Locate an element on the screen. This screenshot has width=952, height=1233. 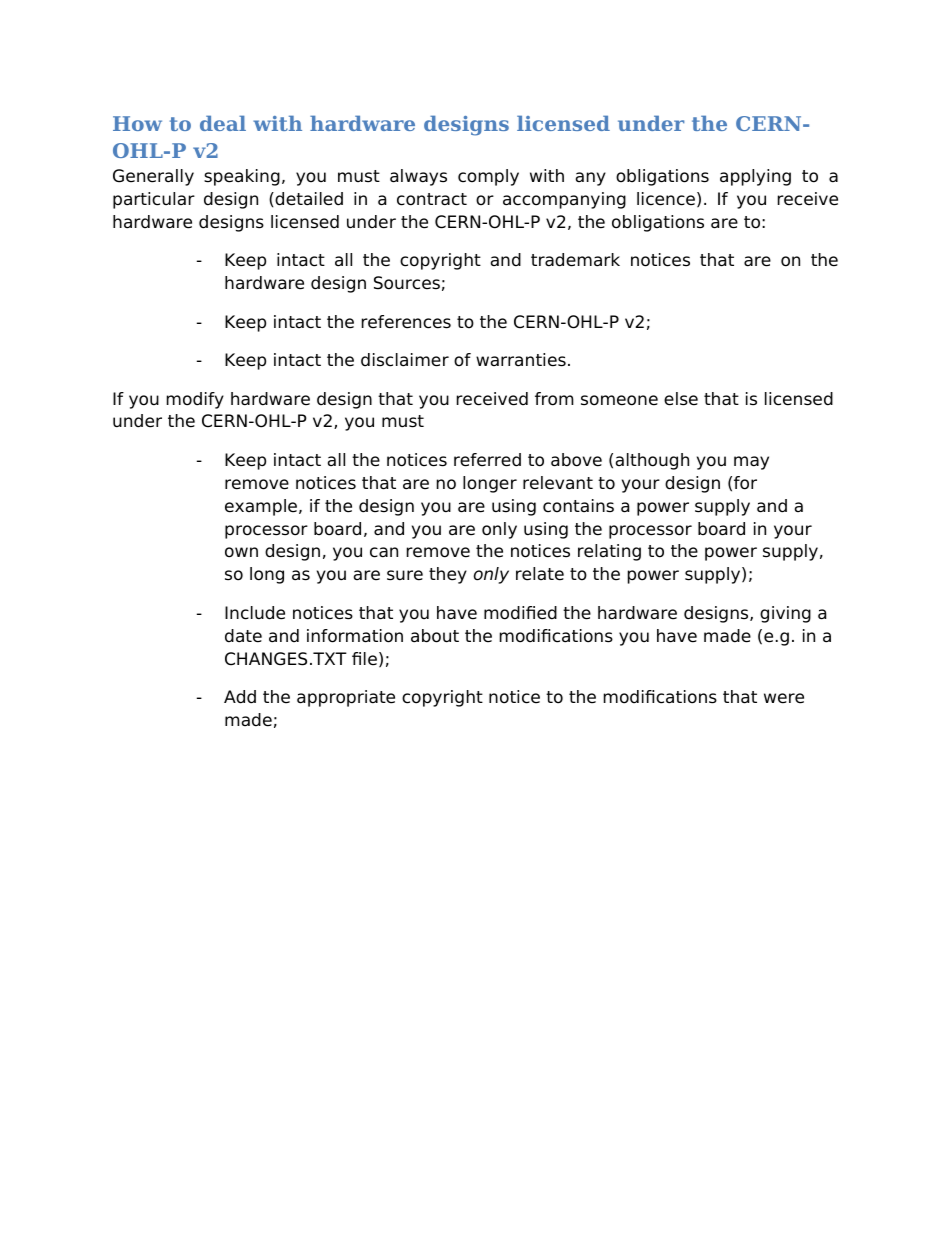
applying is located at coordinates (755, 177).
